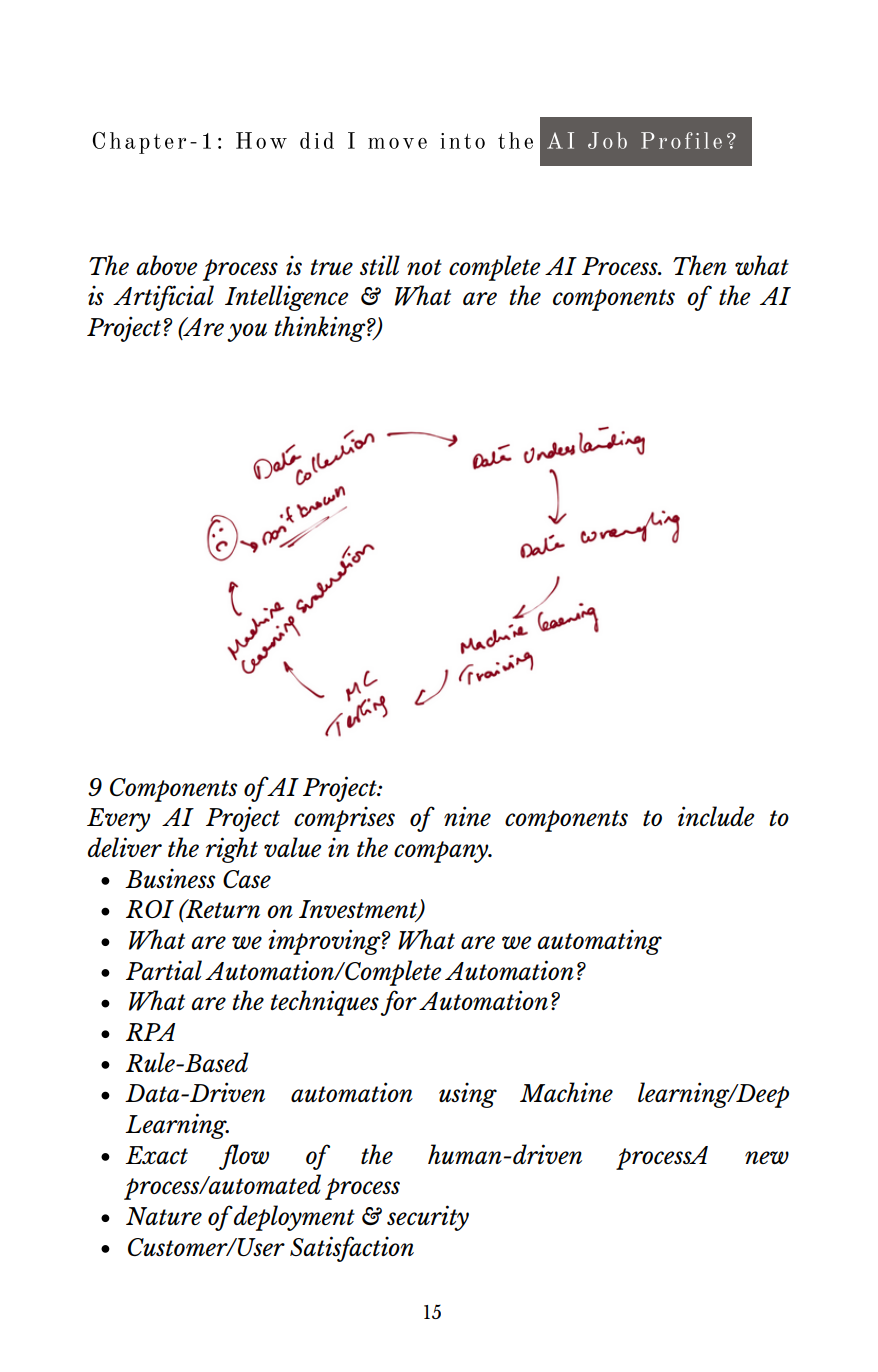  Describe the element at coordinates (462, 141) in the screenshot. I see `into` at that location.
